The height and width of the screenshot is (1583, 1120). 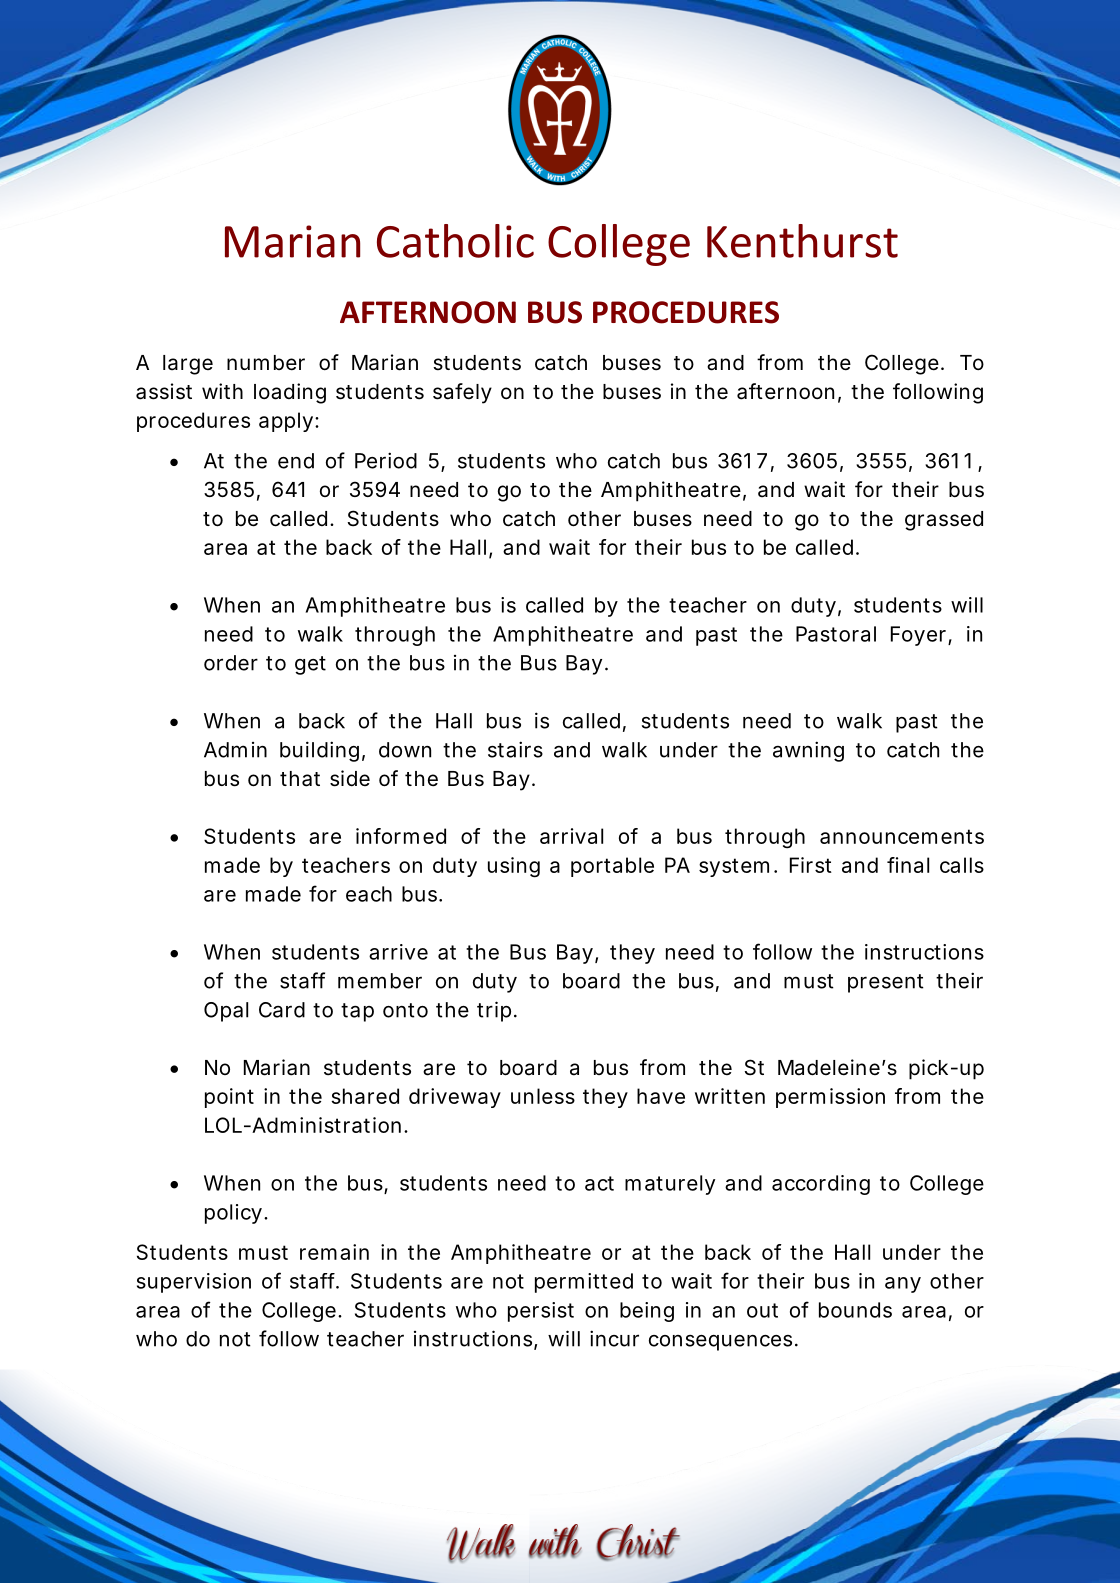 What do you see at coordinates (515, 749) in the screenshot?
I see `stairs` at bounding box center [515, 749].
